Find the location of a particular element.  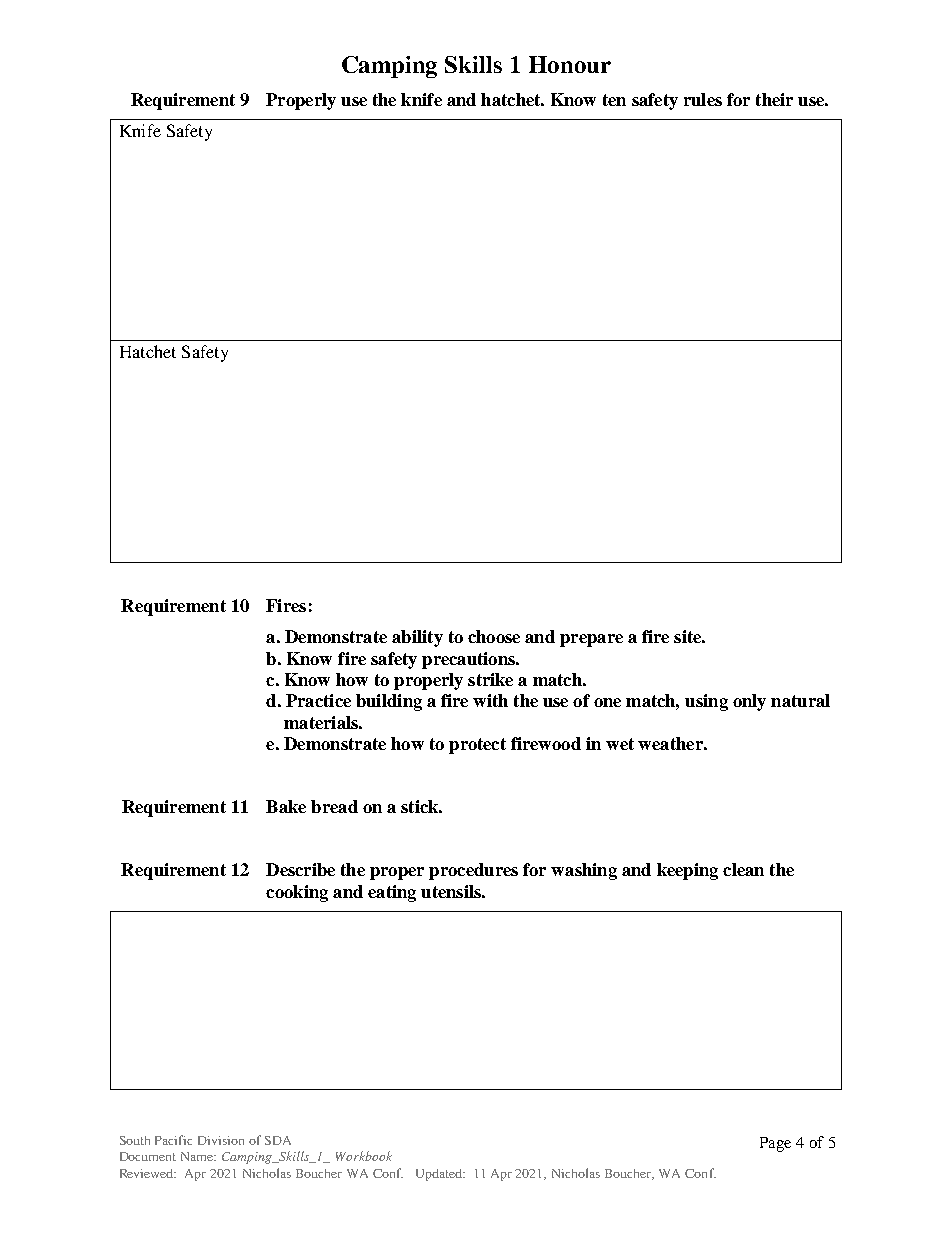

rules is located at coordinates (703, 99).
